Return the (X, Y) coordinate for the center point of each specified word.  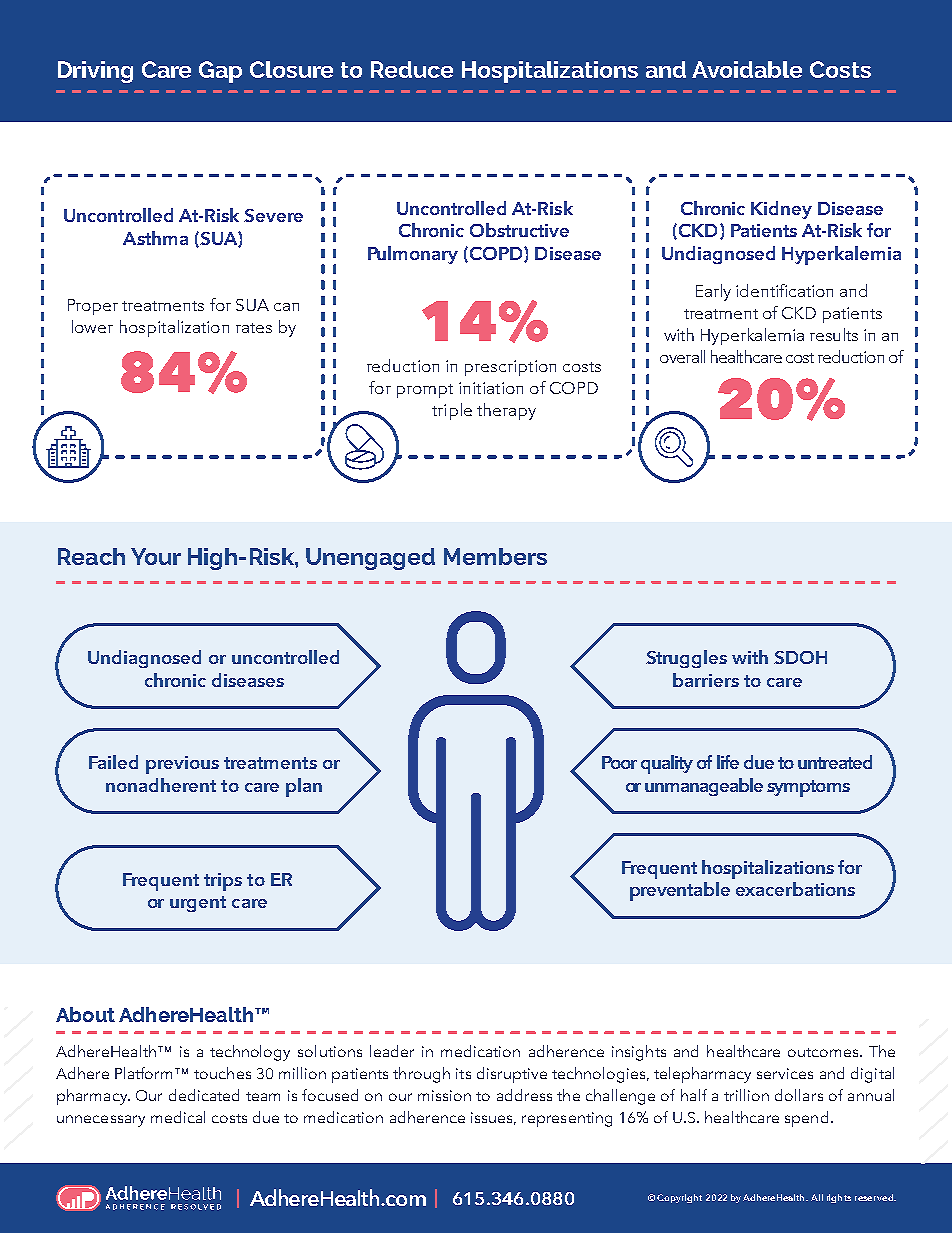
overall (682, 356)
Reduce (412, 69)
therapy (506, 411)
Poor (619, 762)
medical (178, 1117)
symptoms (808, 788)
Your (156, 556)
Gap (220, 72)
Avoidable (747, 69)
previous (182, 765)
